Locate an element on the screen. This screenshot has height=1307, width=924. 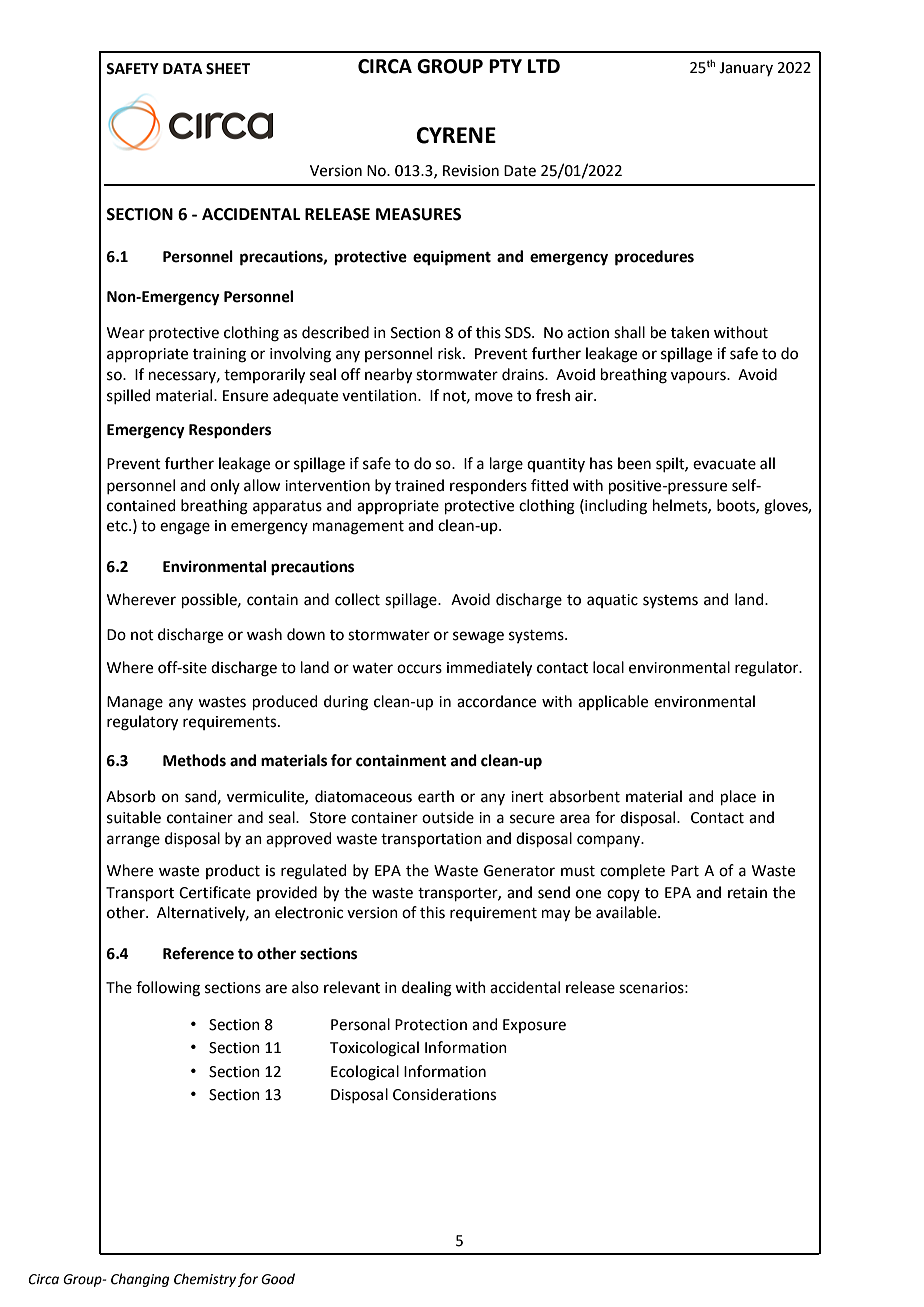
CYRENE is located at coordinates (456, 135).
